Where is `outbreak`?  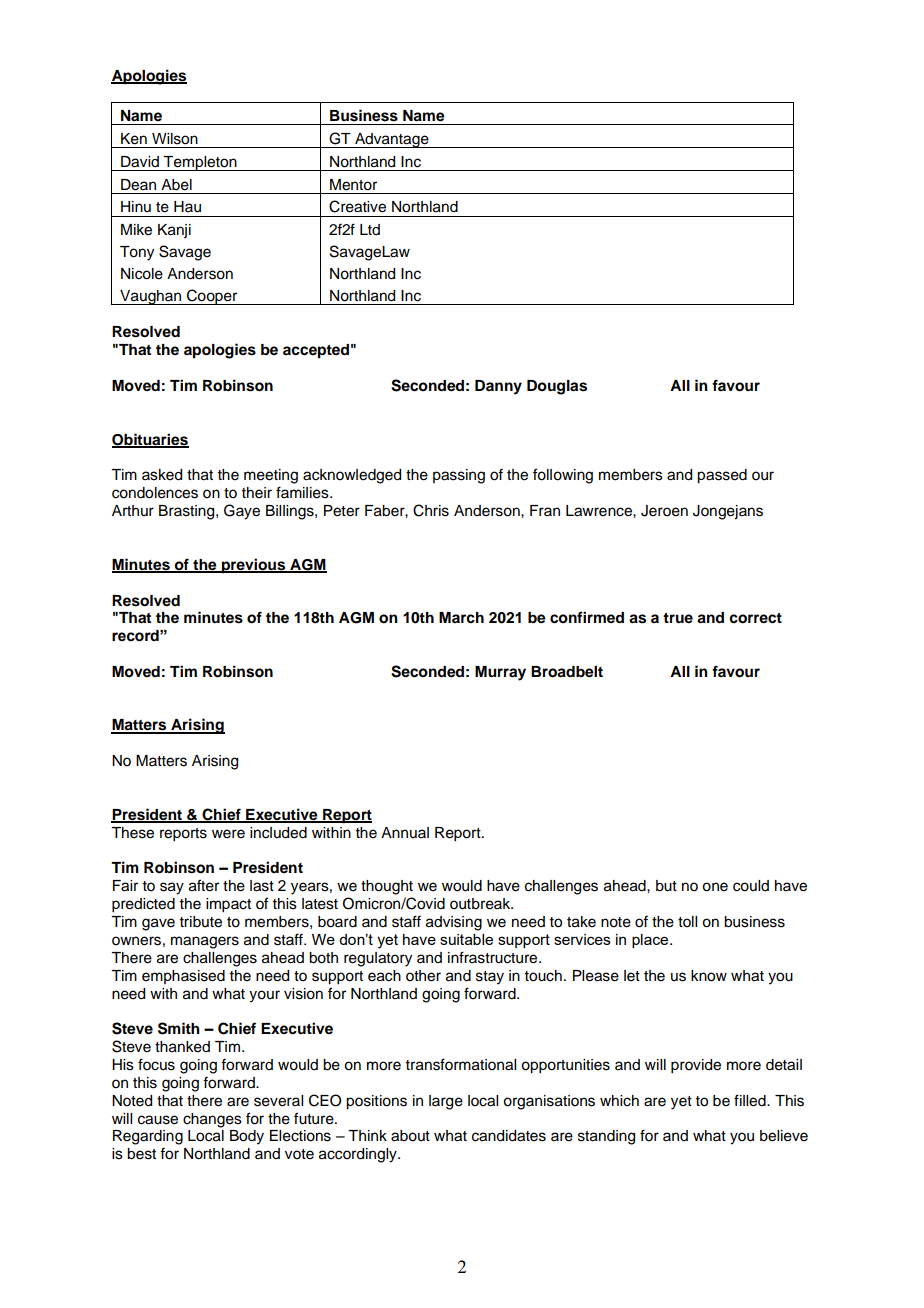 outbreak is located at coordinates (481, 904).
